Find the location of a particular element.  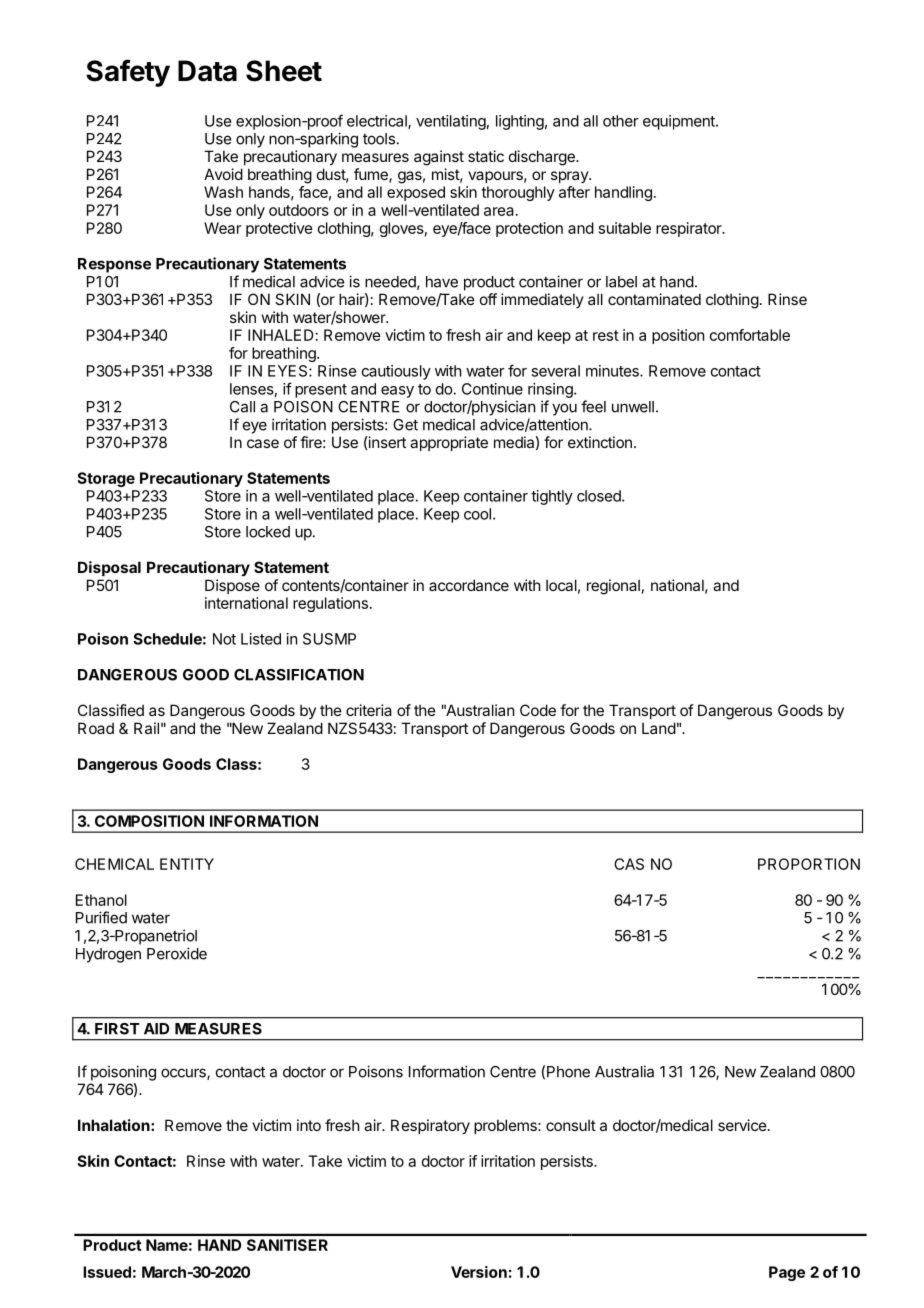

Continue is located at coordinates (492, 389).
